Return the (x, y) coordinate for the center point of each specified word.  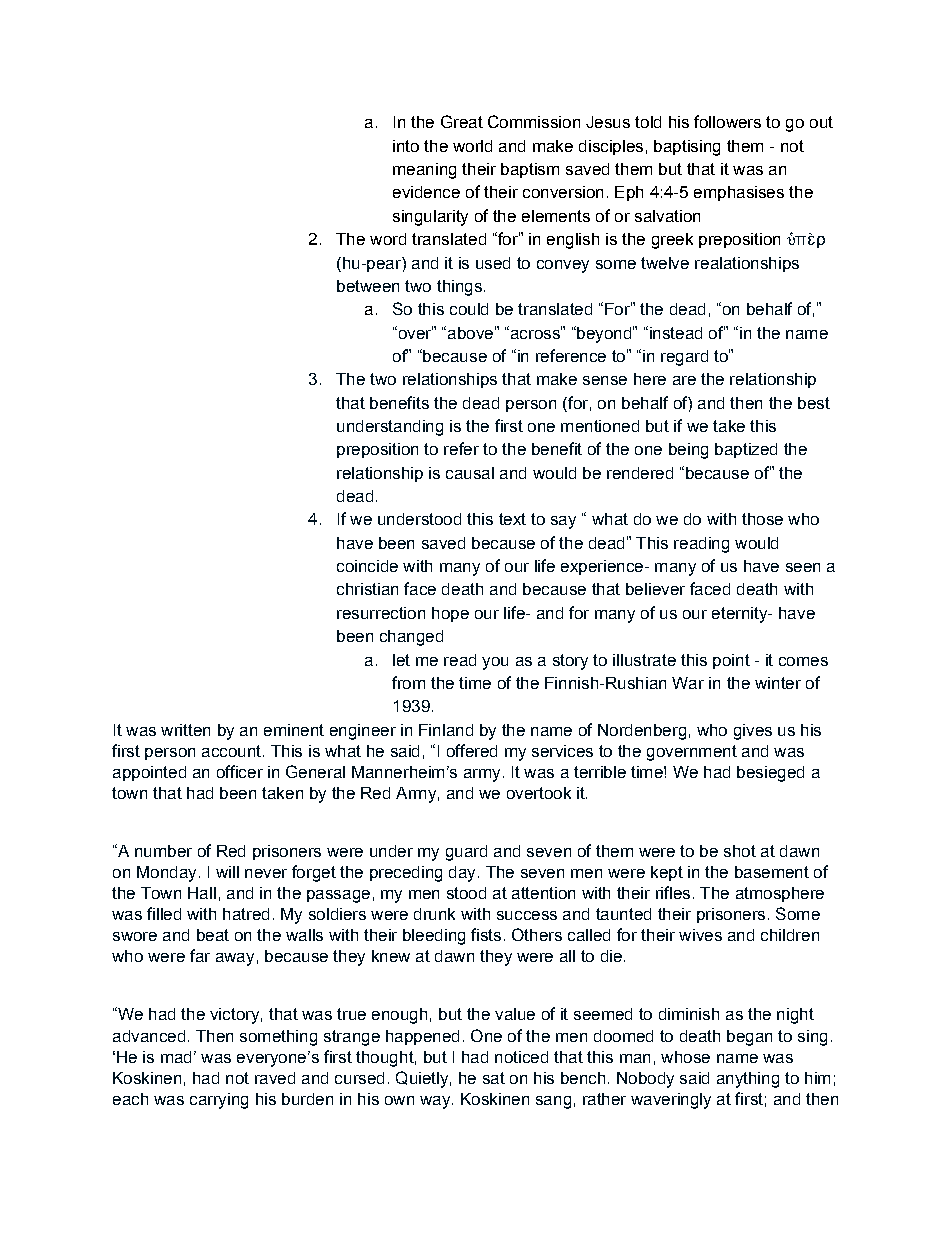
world (472, 146)
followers (727, 121)
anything (748, 1080)
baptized (746, 450)
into (406, 146)
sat (494, 1078)
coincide (367, 566)
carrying (219, 1101)
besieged (770, 774)
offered (472, 750)
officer (240, 771)
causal (470, 473)
